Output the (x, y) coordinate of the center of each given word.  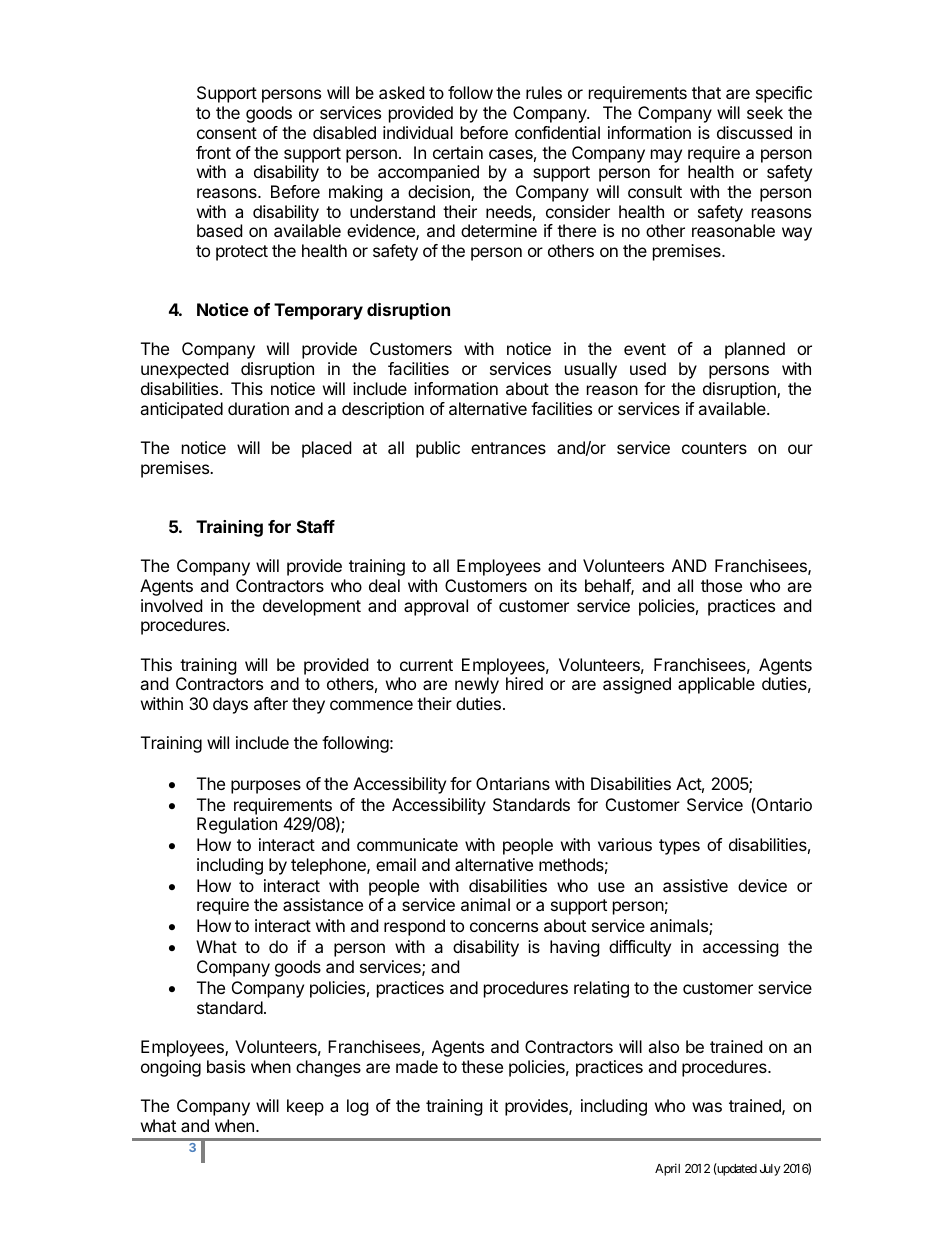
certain (458, 152)
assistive (695, 885)
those (721, 585)
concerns (504, 927)
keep (305, 1107)
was (707, 1107)
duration (258, 408)
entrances (508, 448)
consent (227, 133)
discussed (754, 132)
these (482, 1066)
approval (436, 607)
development (312, 607)
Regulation (237, 825)
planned (755, 350)
